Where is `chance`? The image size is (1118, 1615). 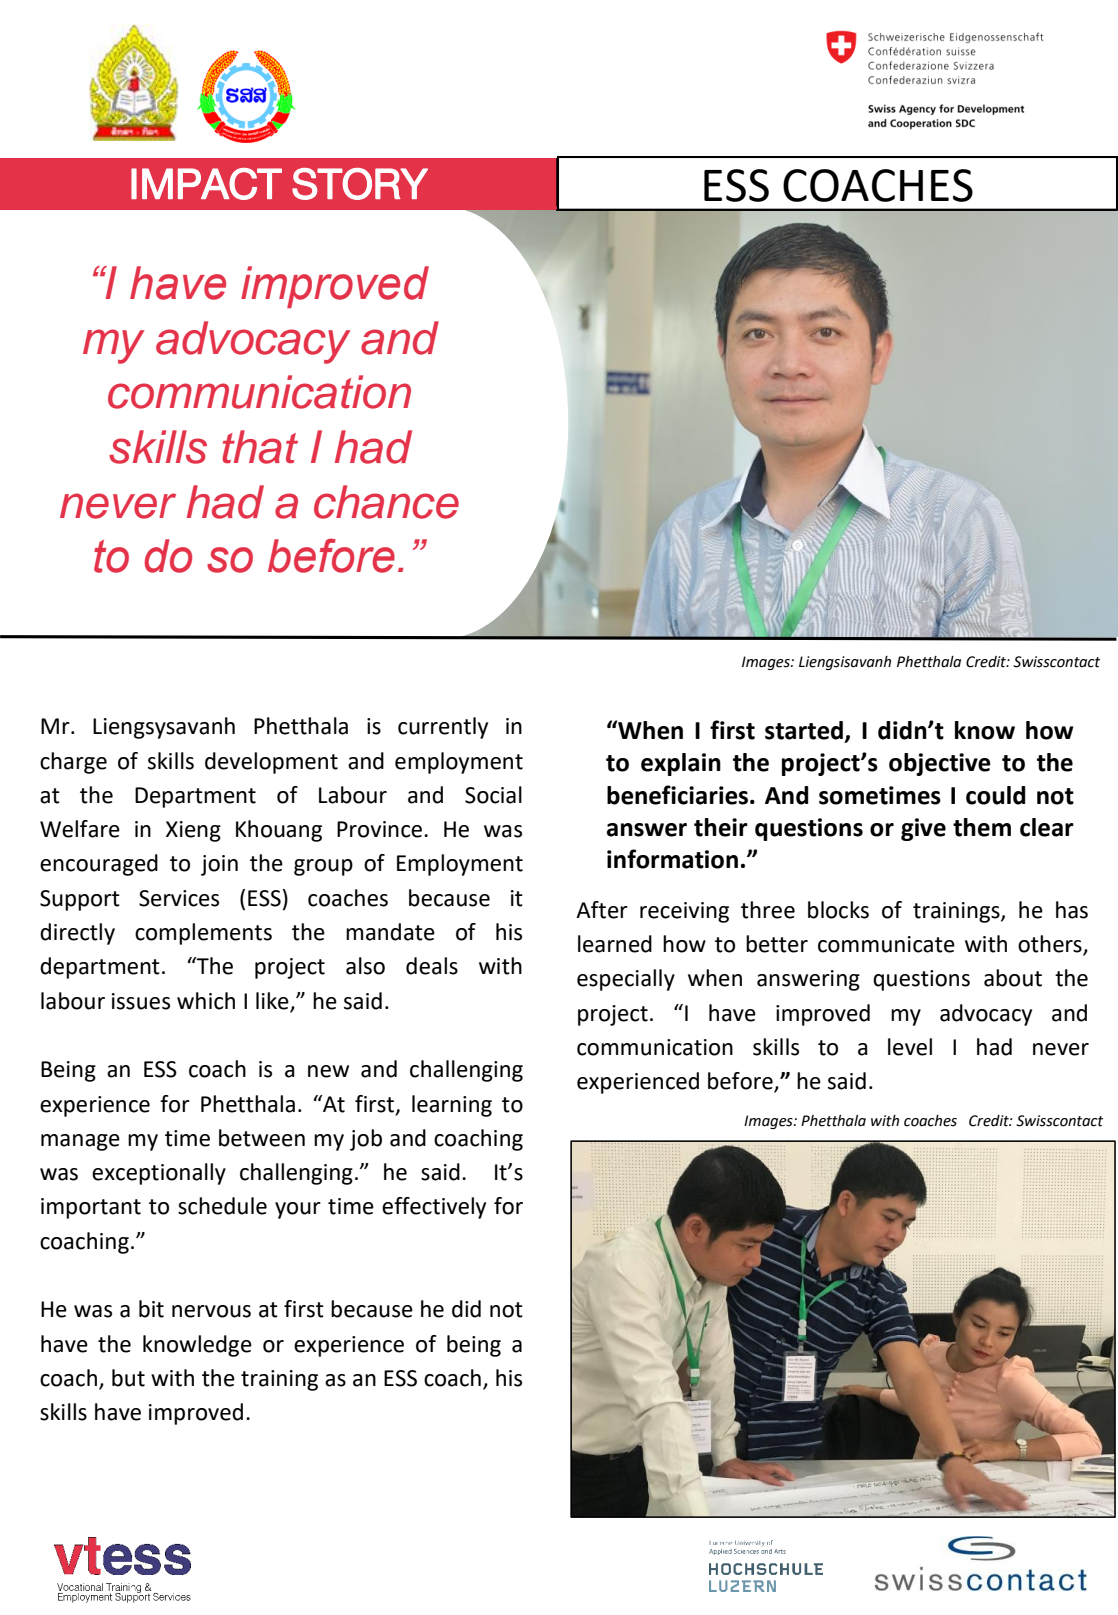 chance is located at coordinates (386, 502).
